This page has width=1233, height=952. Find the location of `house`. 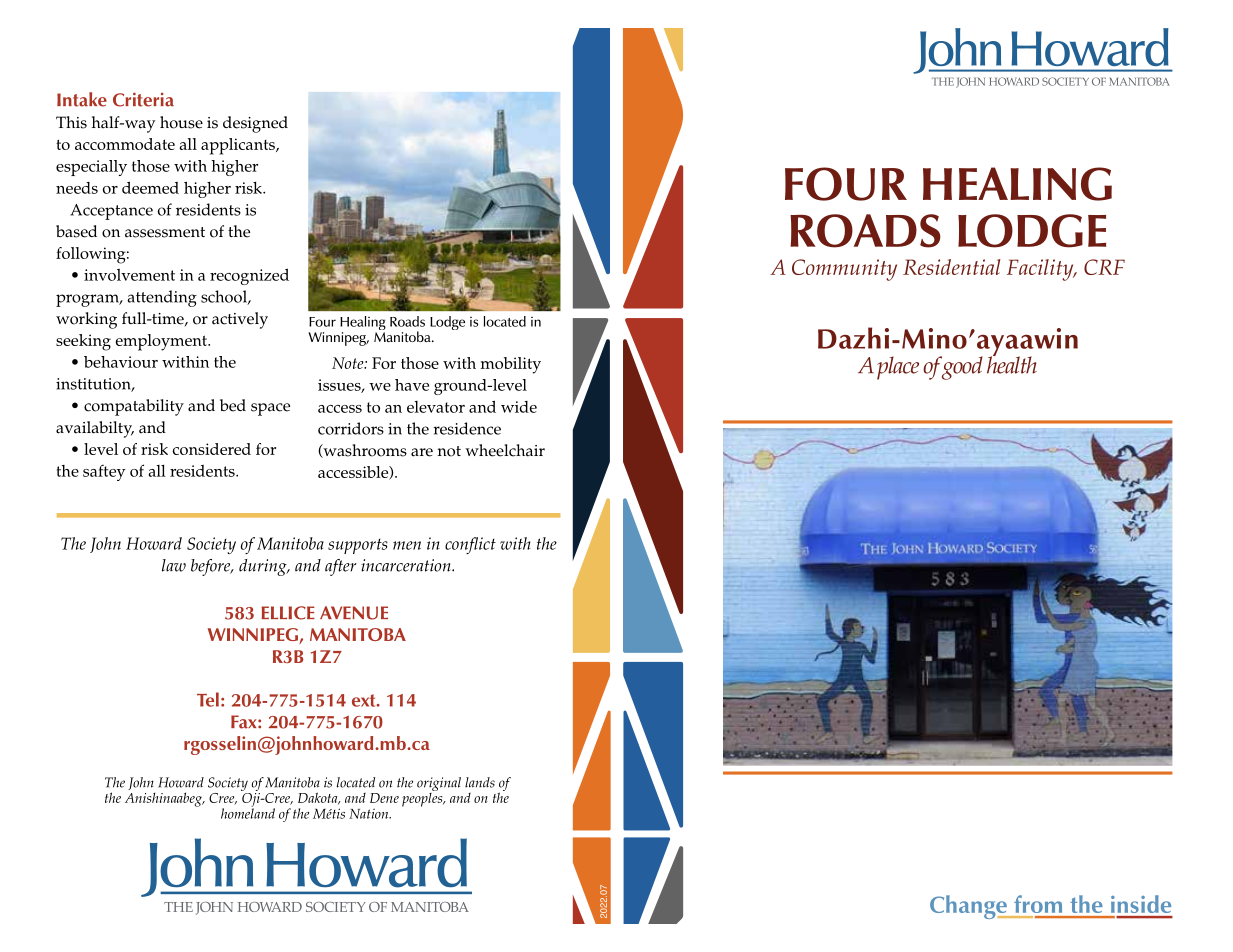

house is located at coordinates (181, 122).
